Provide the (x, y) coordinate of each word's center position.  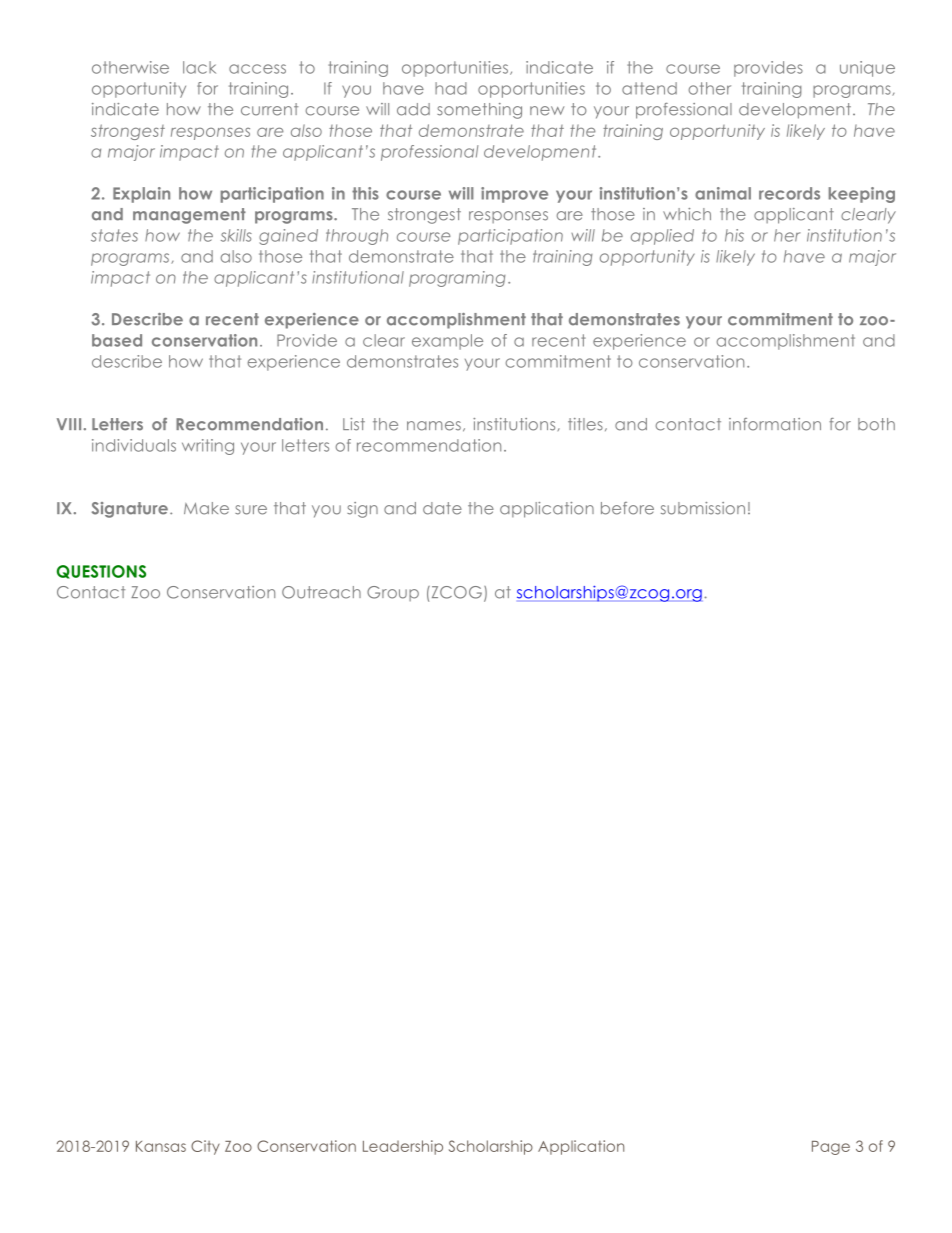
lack (199, 67)
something (479, 111)
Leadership (403, 1147)
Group (393, 593)
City (205, 1147)
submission (703, 508)
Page (831, 1148)
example (447, 342)
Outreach (321, 592)
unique (867, 69)
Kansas (161, 1146)
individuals (134, 445)
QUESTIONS (101, 572)
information (775, 424)
